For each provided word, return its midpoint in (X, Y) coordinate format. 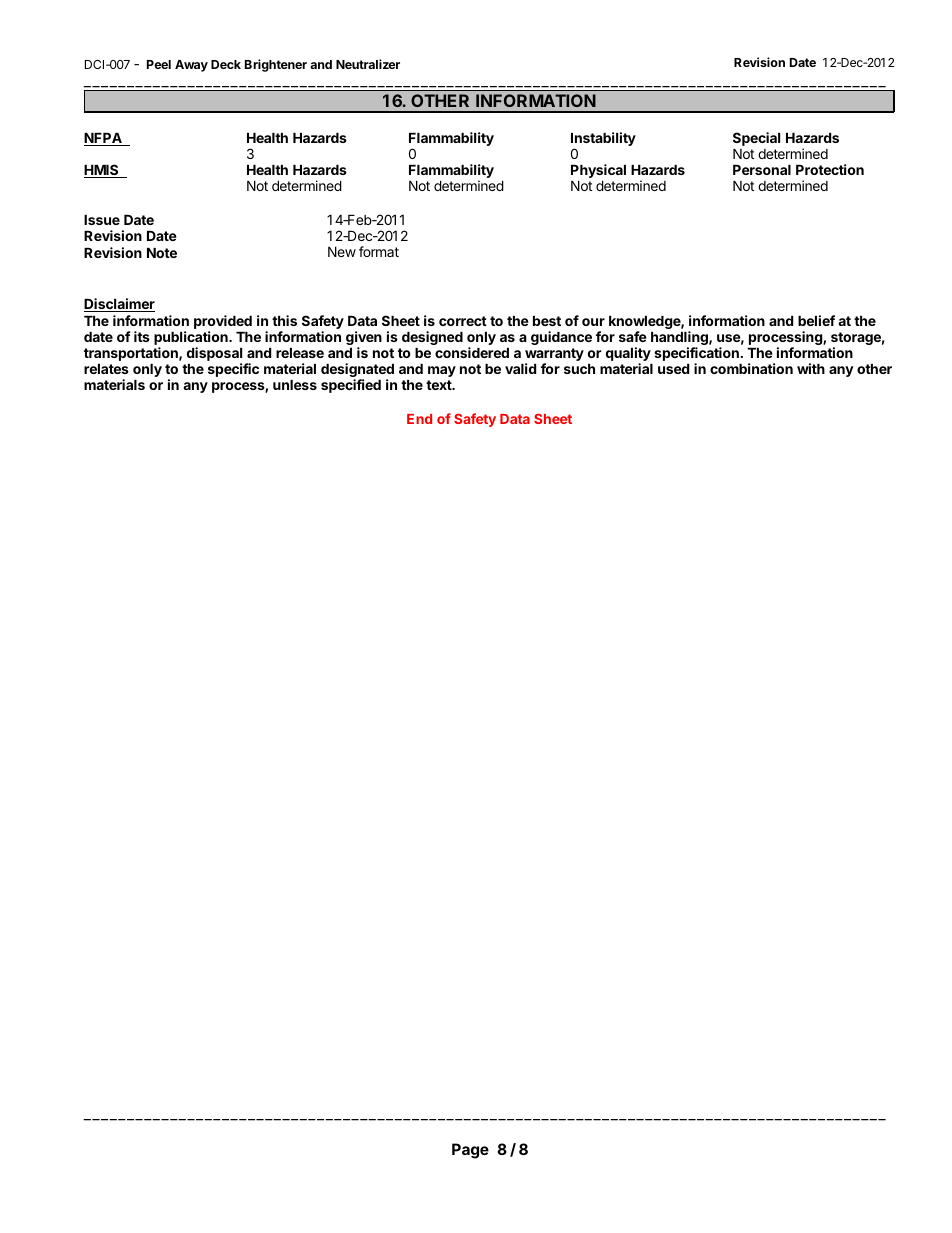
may (442, 371)
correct (463, 321)
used (673, 369)
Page (470, 1151)
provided (223, 322)
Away (191, 66)
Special (756, 139)
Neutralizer (368, 64)
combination (751, 368)
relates (106, 369)
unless (295, 385)
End (419, 419)
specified (351, 386)
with (811, 368)
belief (816, 320)
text (440, 385)
